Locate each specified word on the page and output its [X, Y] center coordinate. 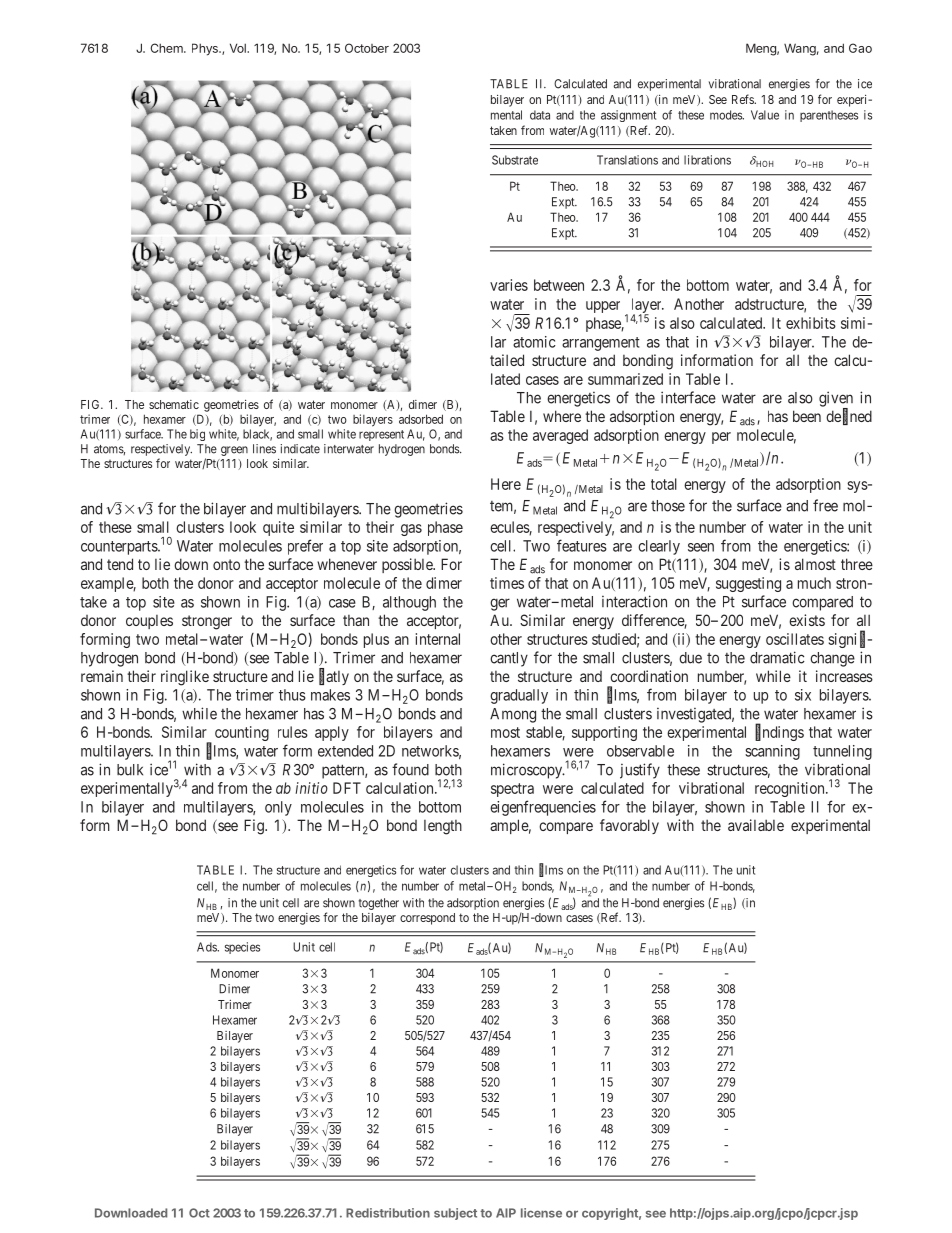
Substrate [515, 160]
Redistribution [388, 1213]
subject [455, 1214]
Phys [206, 49]
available [756, 825]
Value [765, 115]
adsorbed [421, 419]
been [807, 416]
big [197, 435]
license [541, 1213]
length [443, 827]
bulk [130, 770]
